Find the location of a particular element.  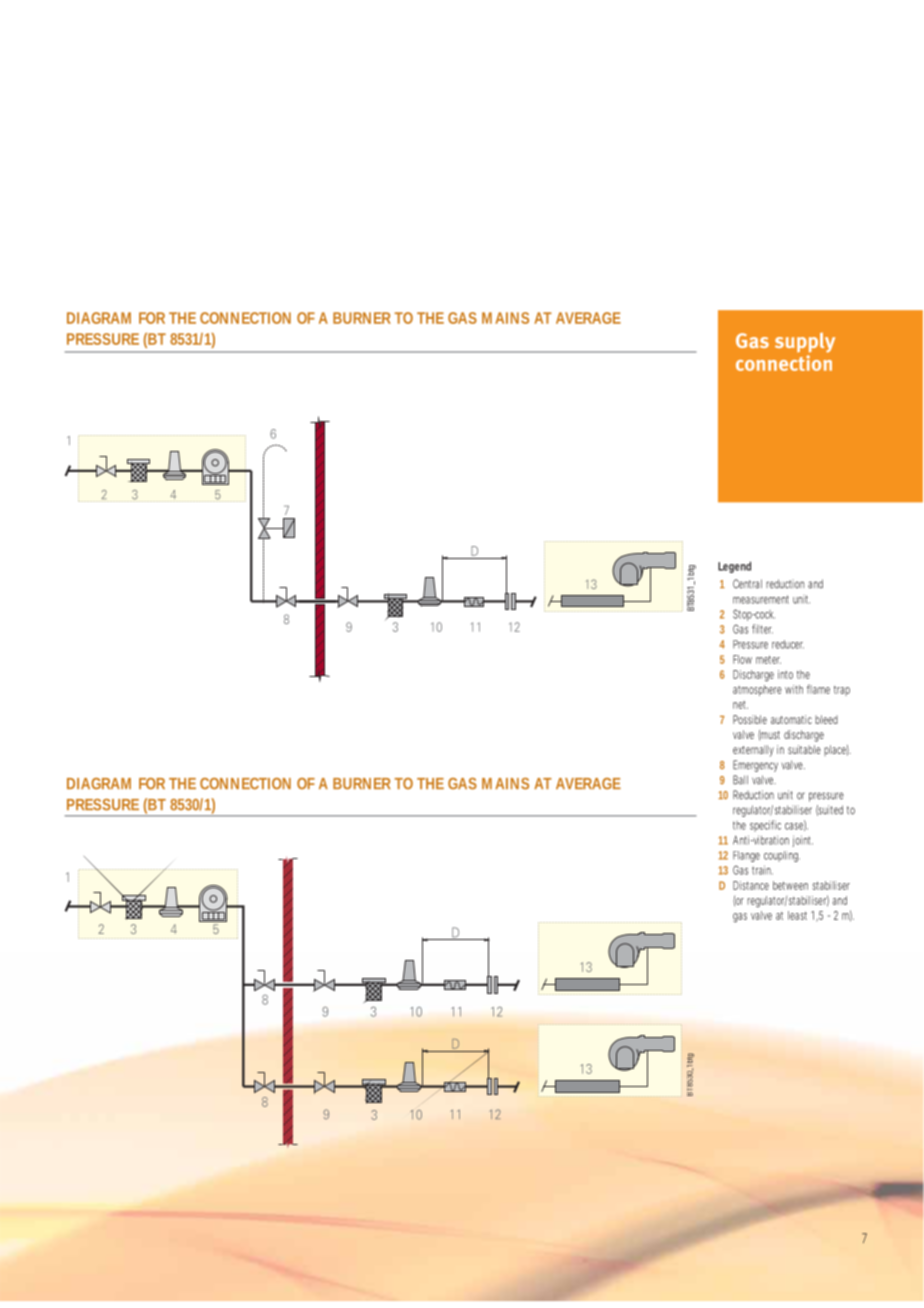

between is located at coordinates (790, 885).
